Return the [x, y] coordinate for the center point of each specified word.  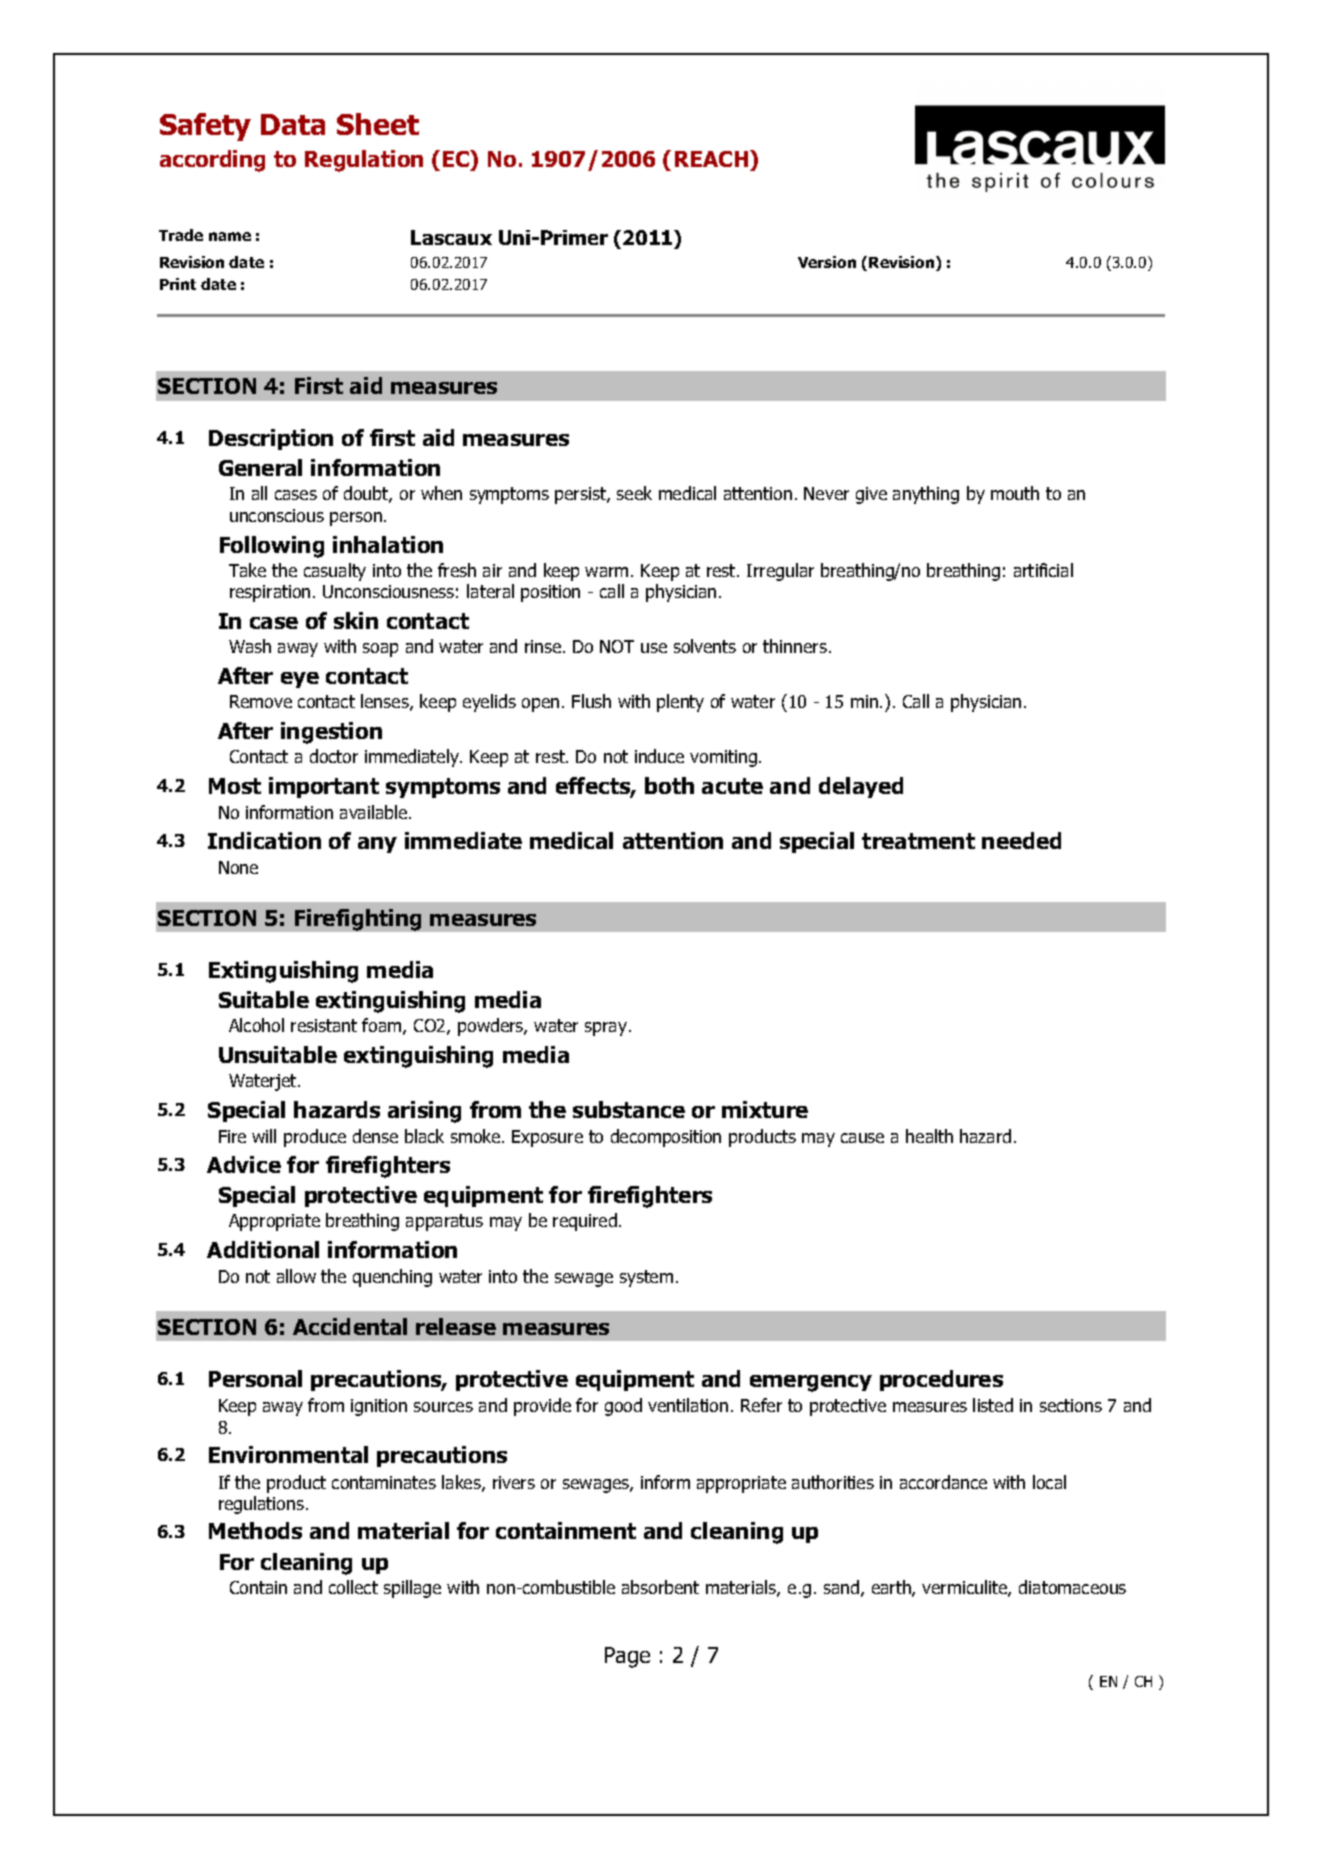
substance [629, 1109]
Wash [250, 646]
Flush [591, 701]
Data [293, 124]
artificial [1043, 570]
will [264, 1136]
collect [353, 1587]
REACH [713, 158]
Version [827, 262]
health [929, 1136]
